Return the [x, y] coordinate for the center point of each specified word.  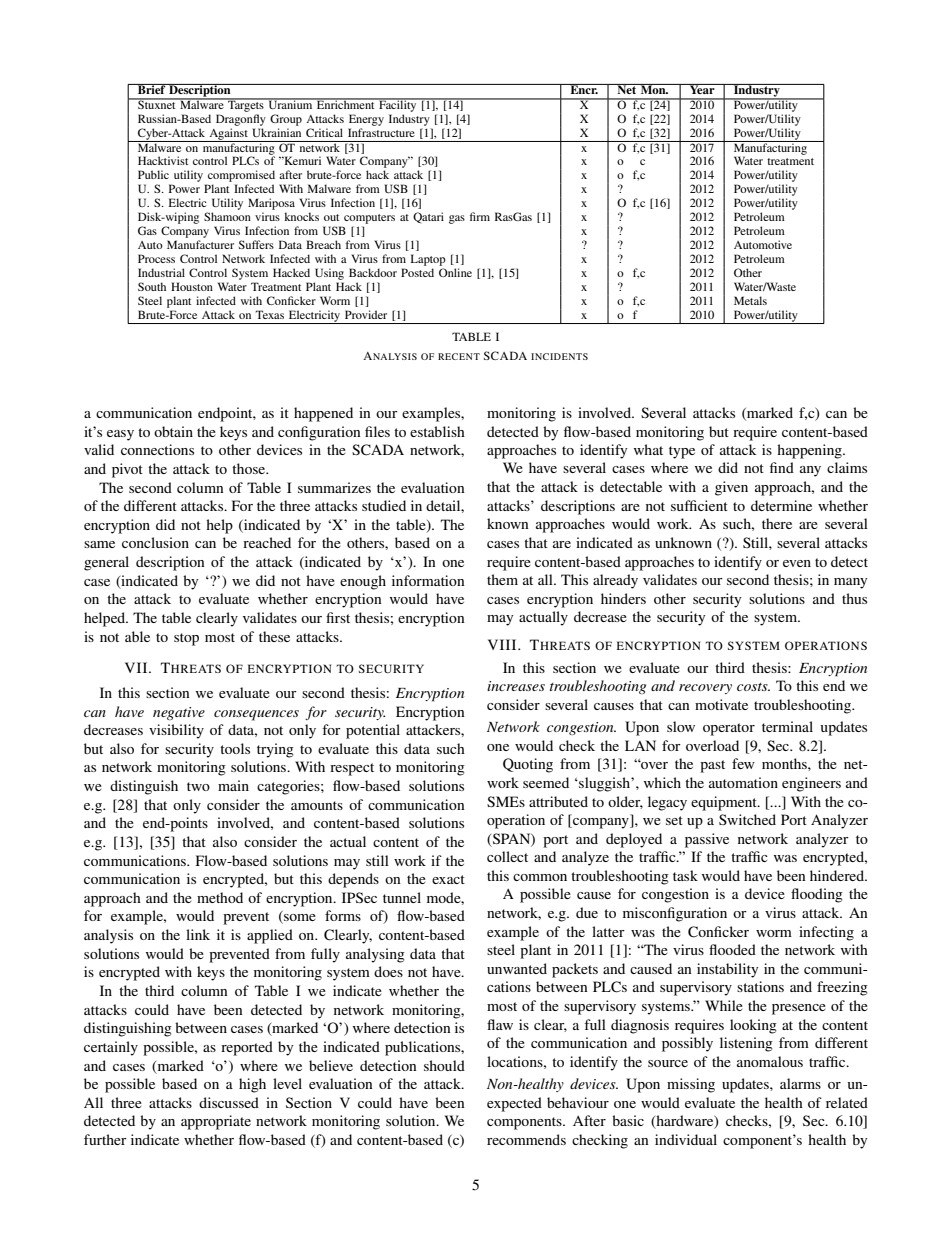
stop [186, 639]
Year [702, 89]
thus [854, 598]
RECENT [459, 356]
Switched [747, 819]
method [220, 897]
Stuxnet [157, 103]
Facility [398, 105]
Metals [750, 300]
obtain [173, 431]
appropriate [216, 1122]
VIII [503, 644]
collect [507, 856]
